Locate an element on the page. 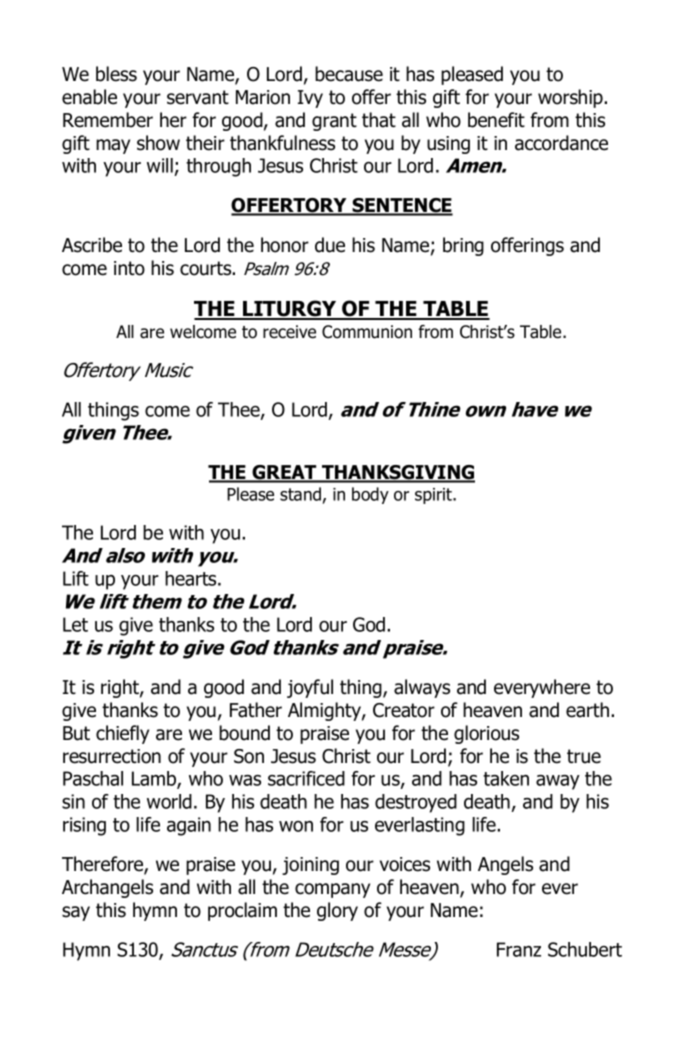 Image resolution: width=684 pixels, height=1057 pixels. taken is located at coordinates (506, 778).
